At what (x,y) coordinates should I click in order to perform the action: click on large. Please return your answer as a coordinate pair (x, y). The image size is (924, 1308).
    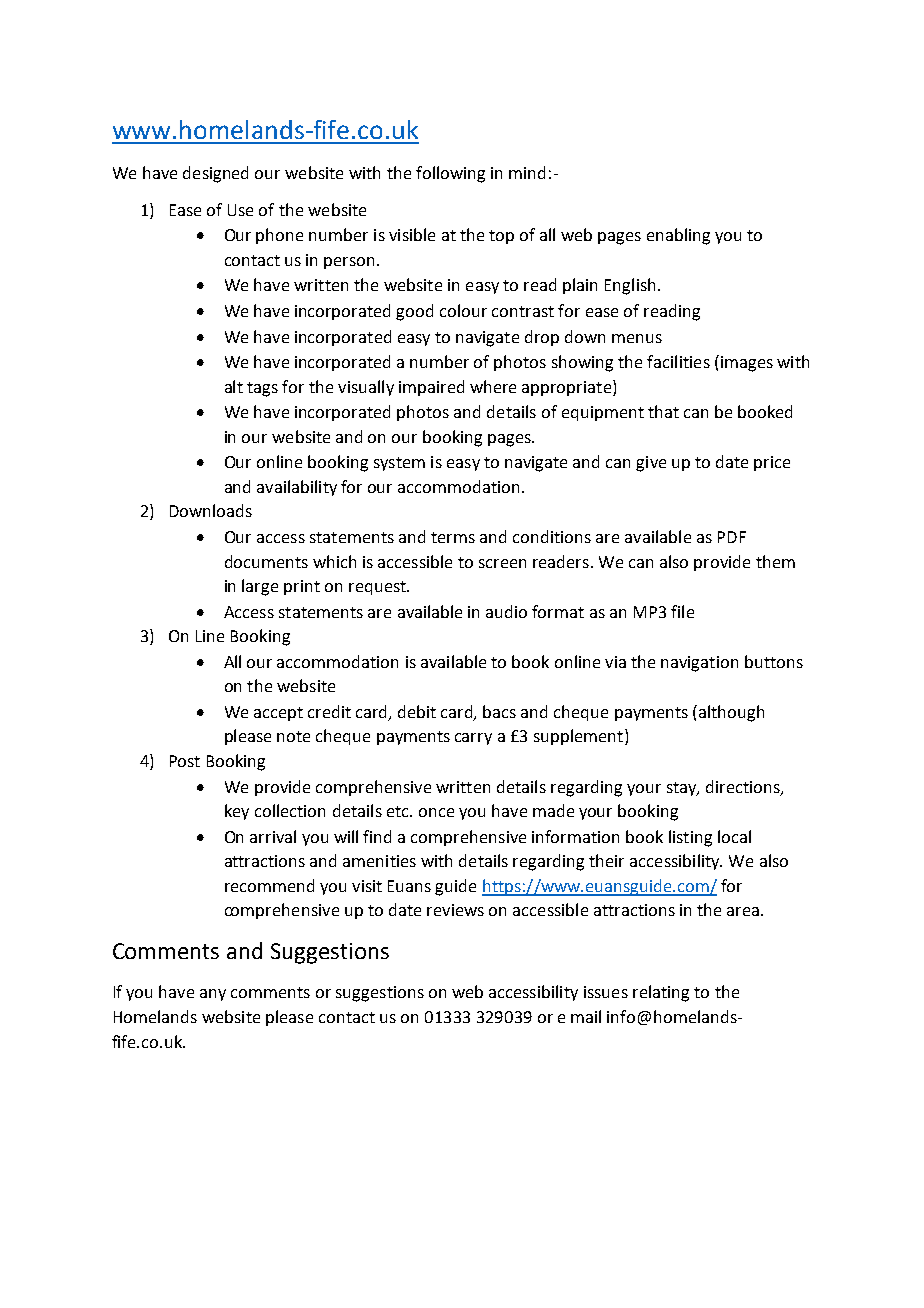
    Looking at the image, I should click on (260, 587).
